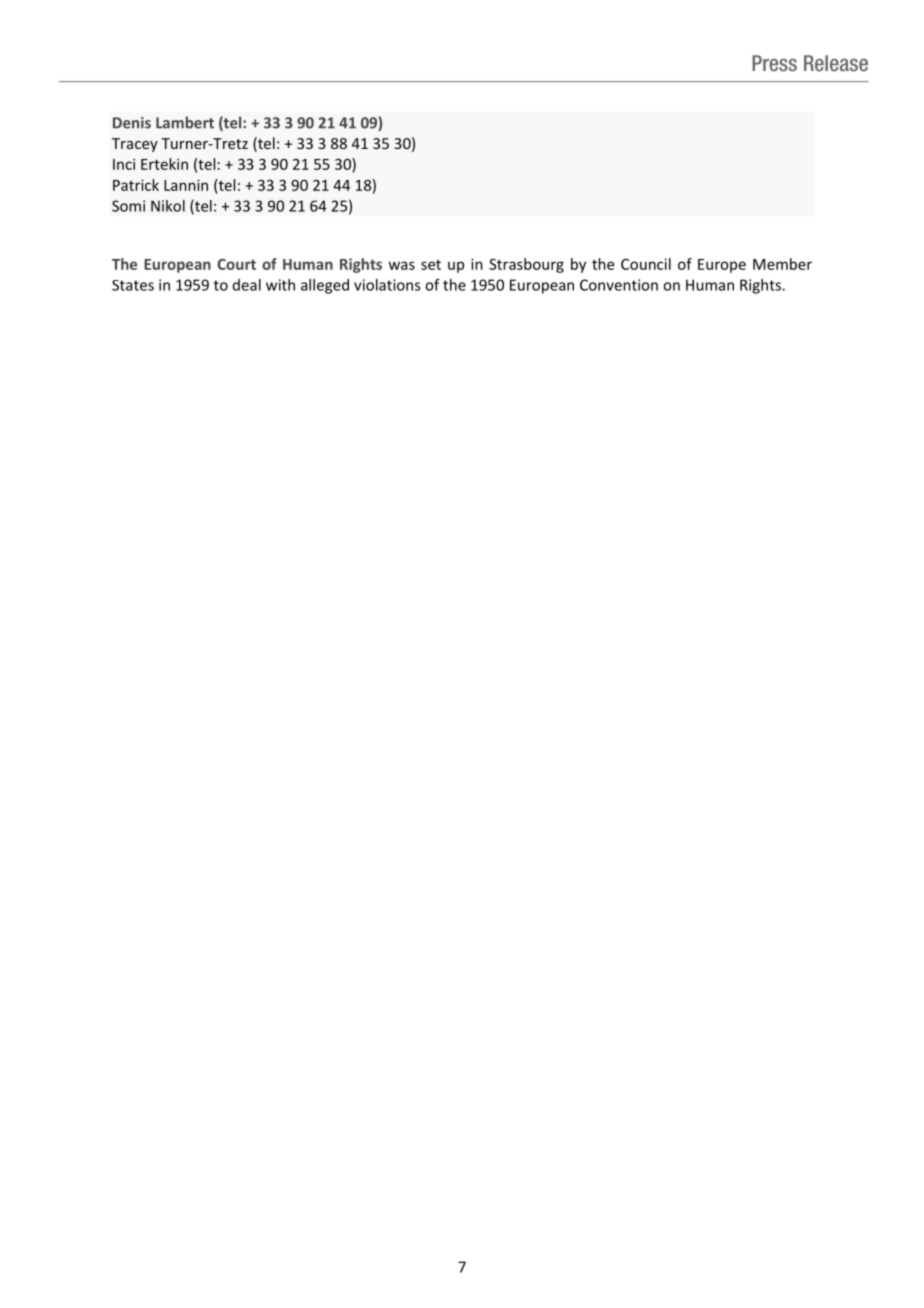 The image size is (924, 1308). What do you see at coordinates (135, 145) in the document?
I see `Tracey` at bounding box center [135, 145].
